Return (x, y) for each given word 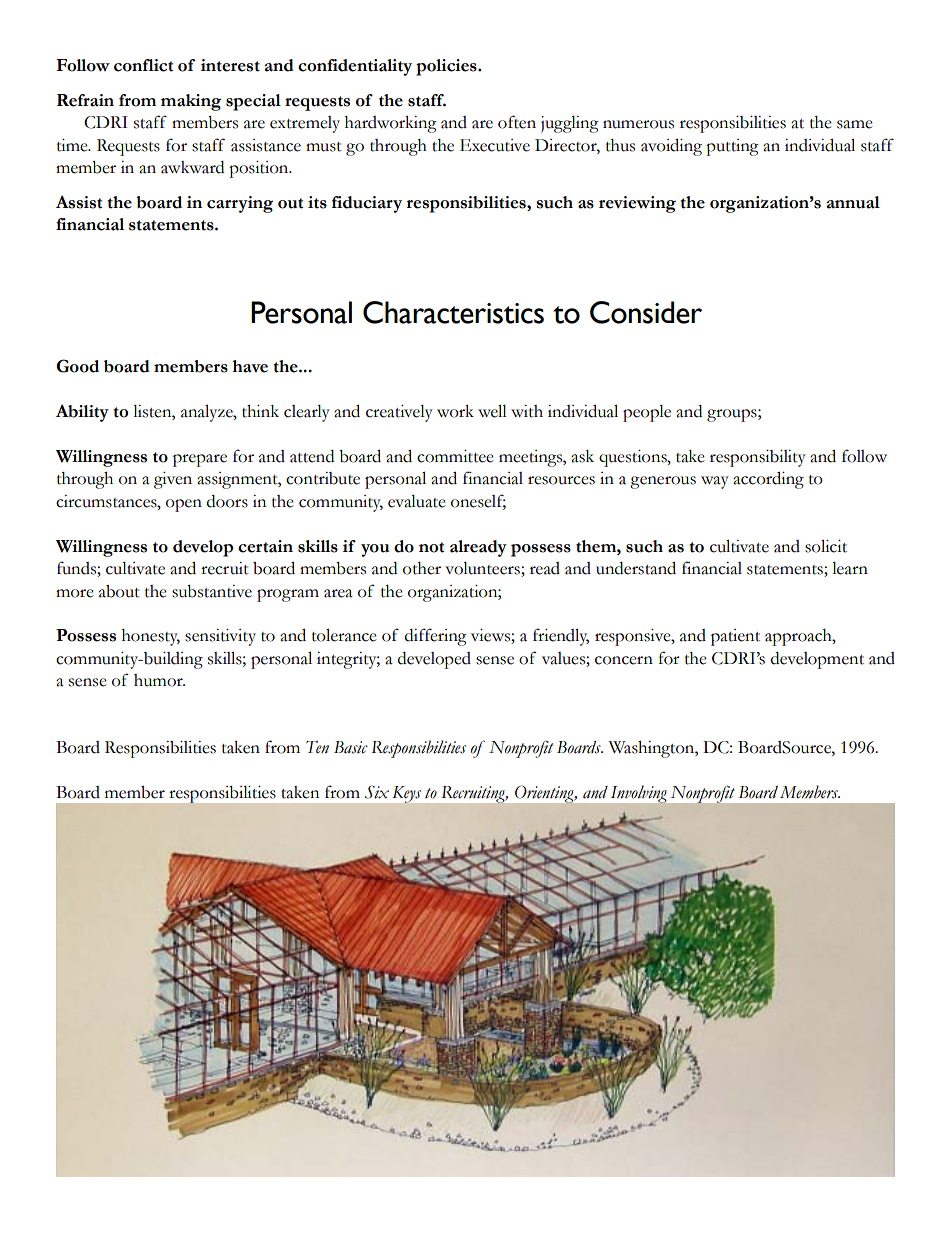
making (191, 102)
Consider (646, 312)
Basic (351, 747)
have (250, 366)
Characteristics (453, 312)
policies (447, 67)
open (184, 505)
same (855, 124)
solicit (826, 546)
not (431, 547)
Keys (407, 794)
